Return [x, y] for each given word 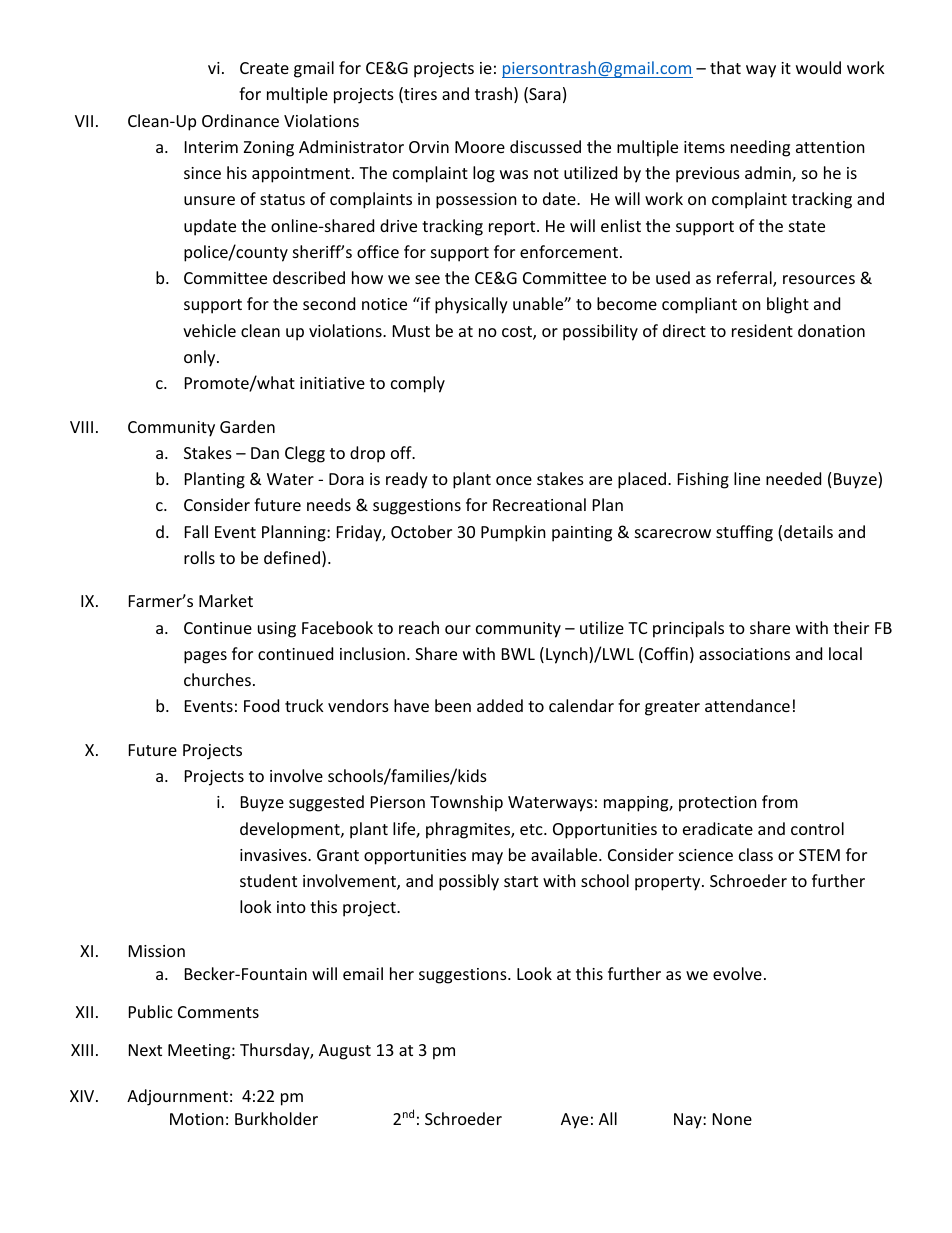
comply [418, 384]
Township [466, 803]
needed [793, 478]
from [780, 801]
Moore [480, 147]
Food [261, 705]
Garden [247, 426]
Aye [574, 1121]
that [725, 67]
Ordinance [240, 120]
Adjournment [177, 1097]
